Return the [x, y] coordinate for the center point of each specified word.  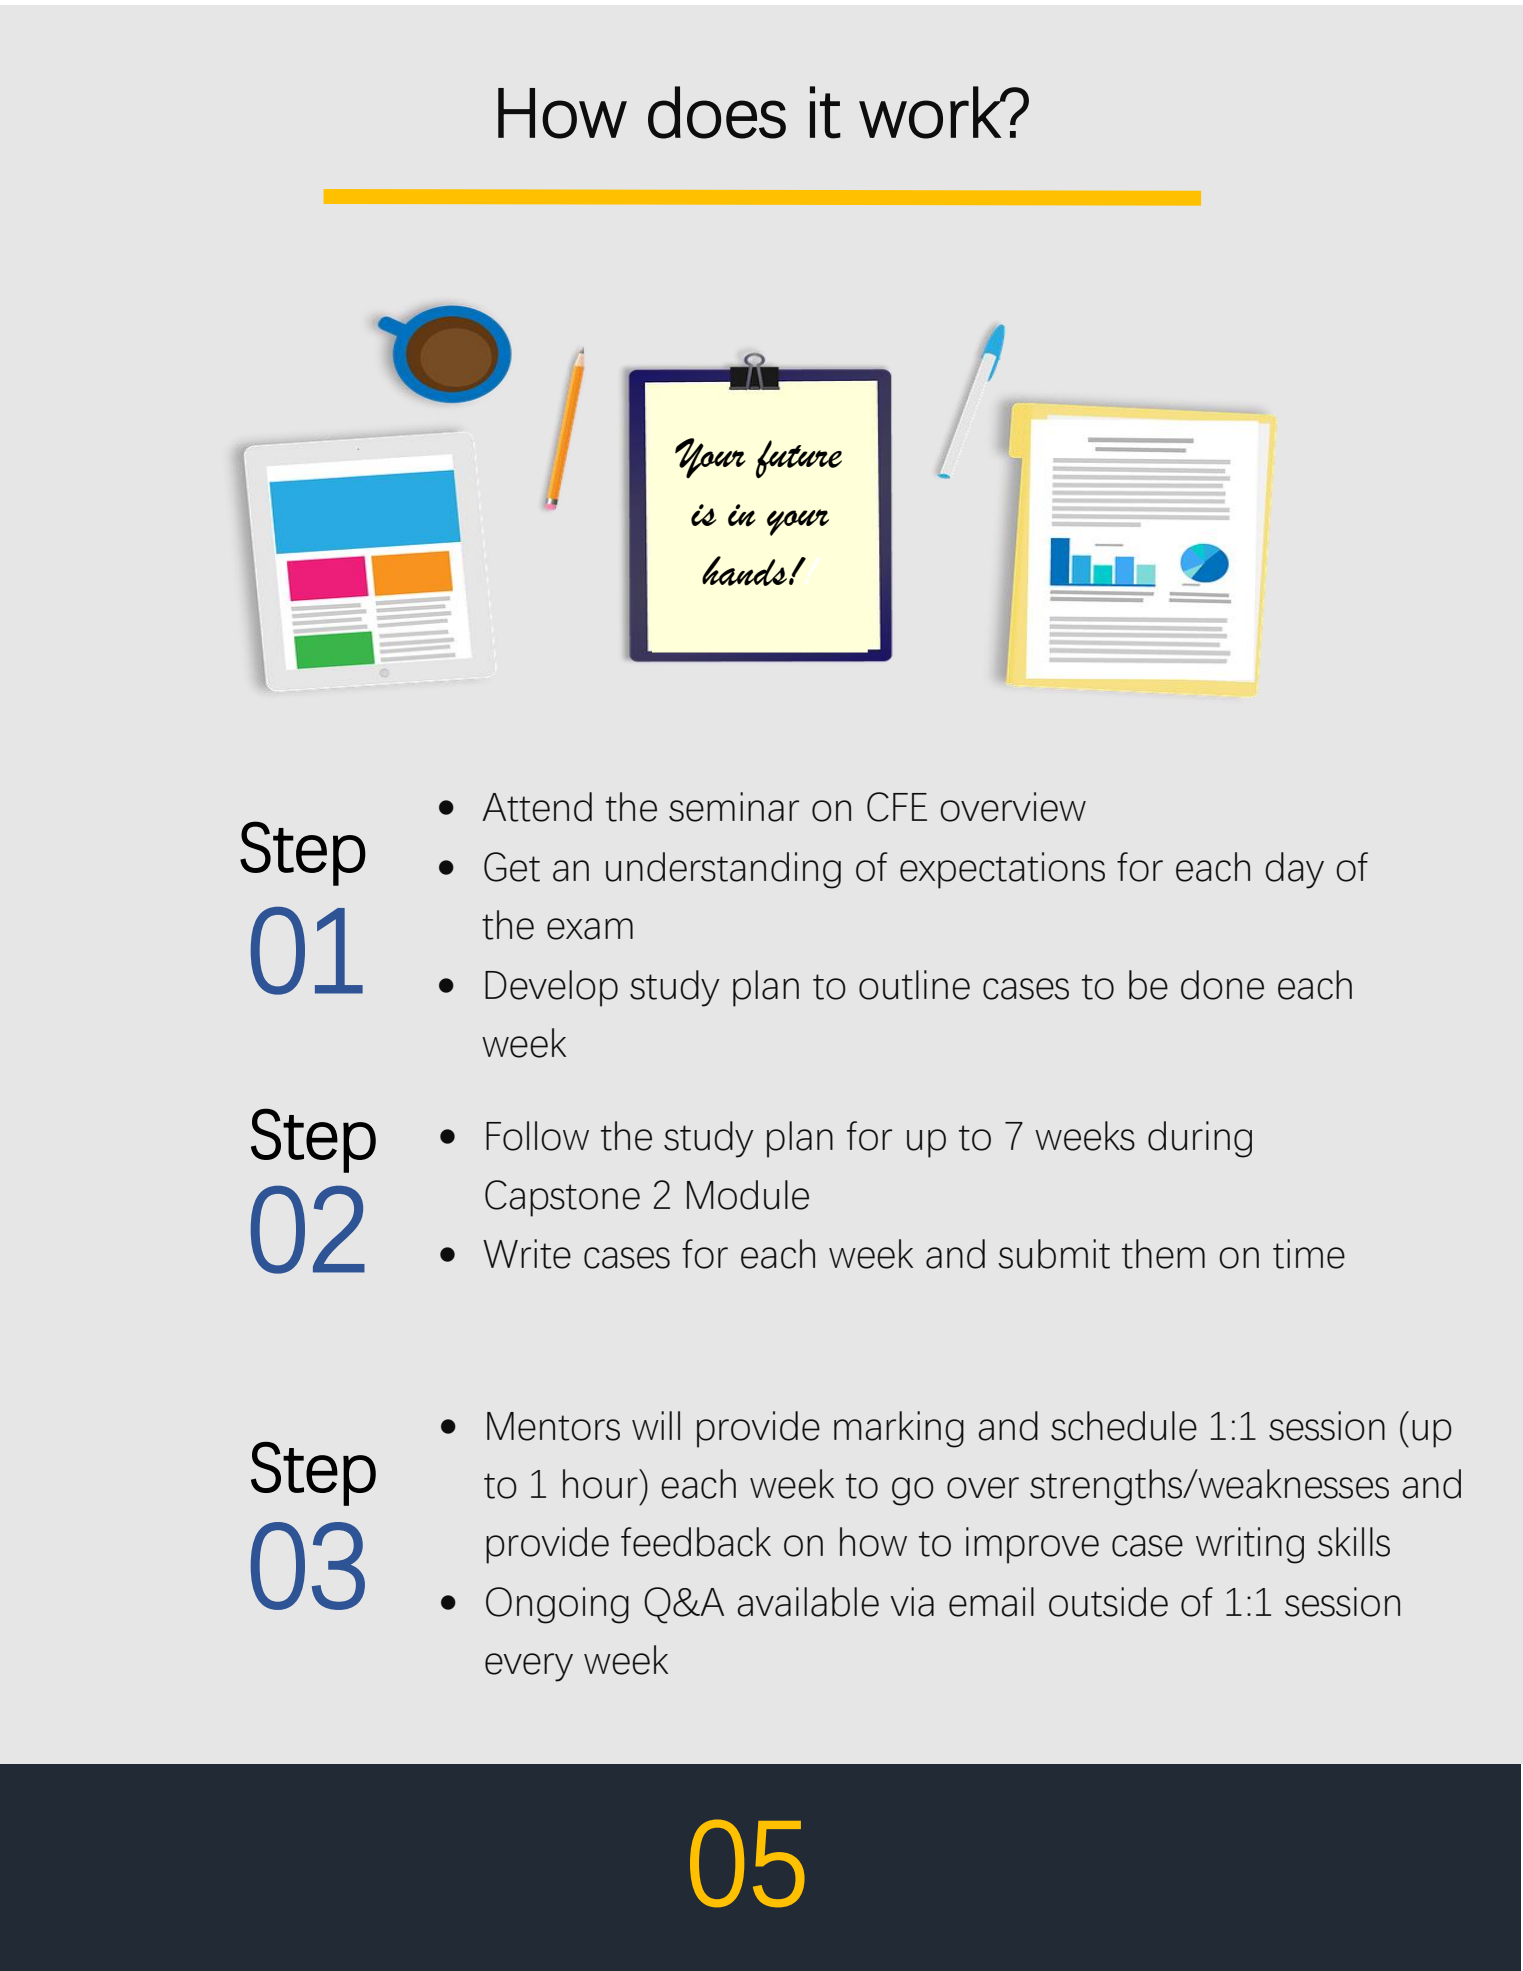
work [930, 112]
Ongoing [557, 1605]
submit [1054, 1254]
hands [744, 571]
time [1309, 1254]
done [1222, 985]
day [1294, 870]
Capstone [562, 1198]
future [799, 459]
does [717, 112]
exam [590, 929]
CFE [897, 807]
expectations [1002, 870]
